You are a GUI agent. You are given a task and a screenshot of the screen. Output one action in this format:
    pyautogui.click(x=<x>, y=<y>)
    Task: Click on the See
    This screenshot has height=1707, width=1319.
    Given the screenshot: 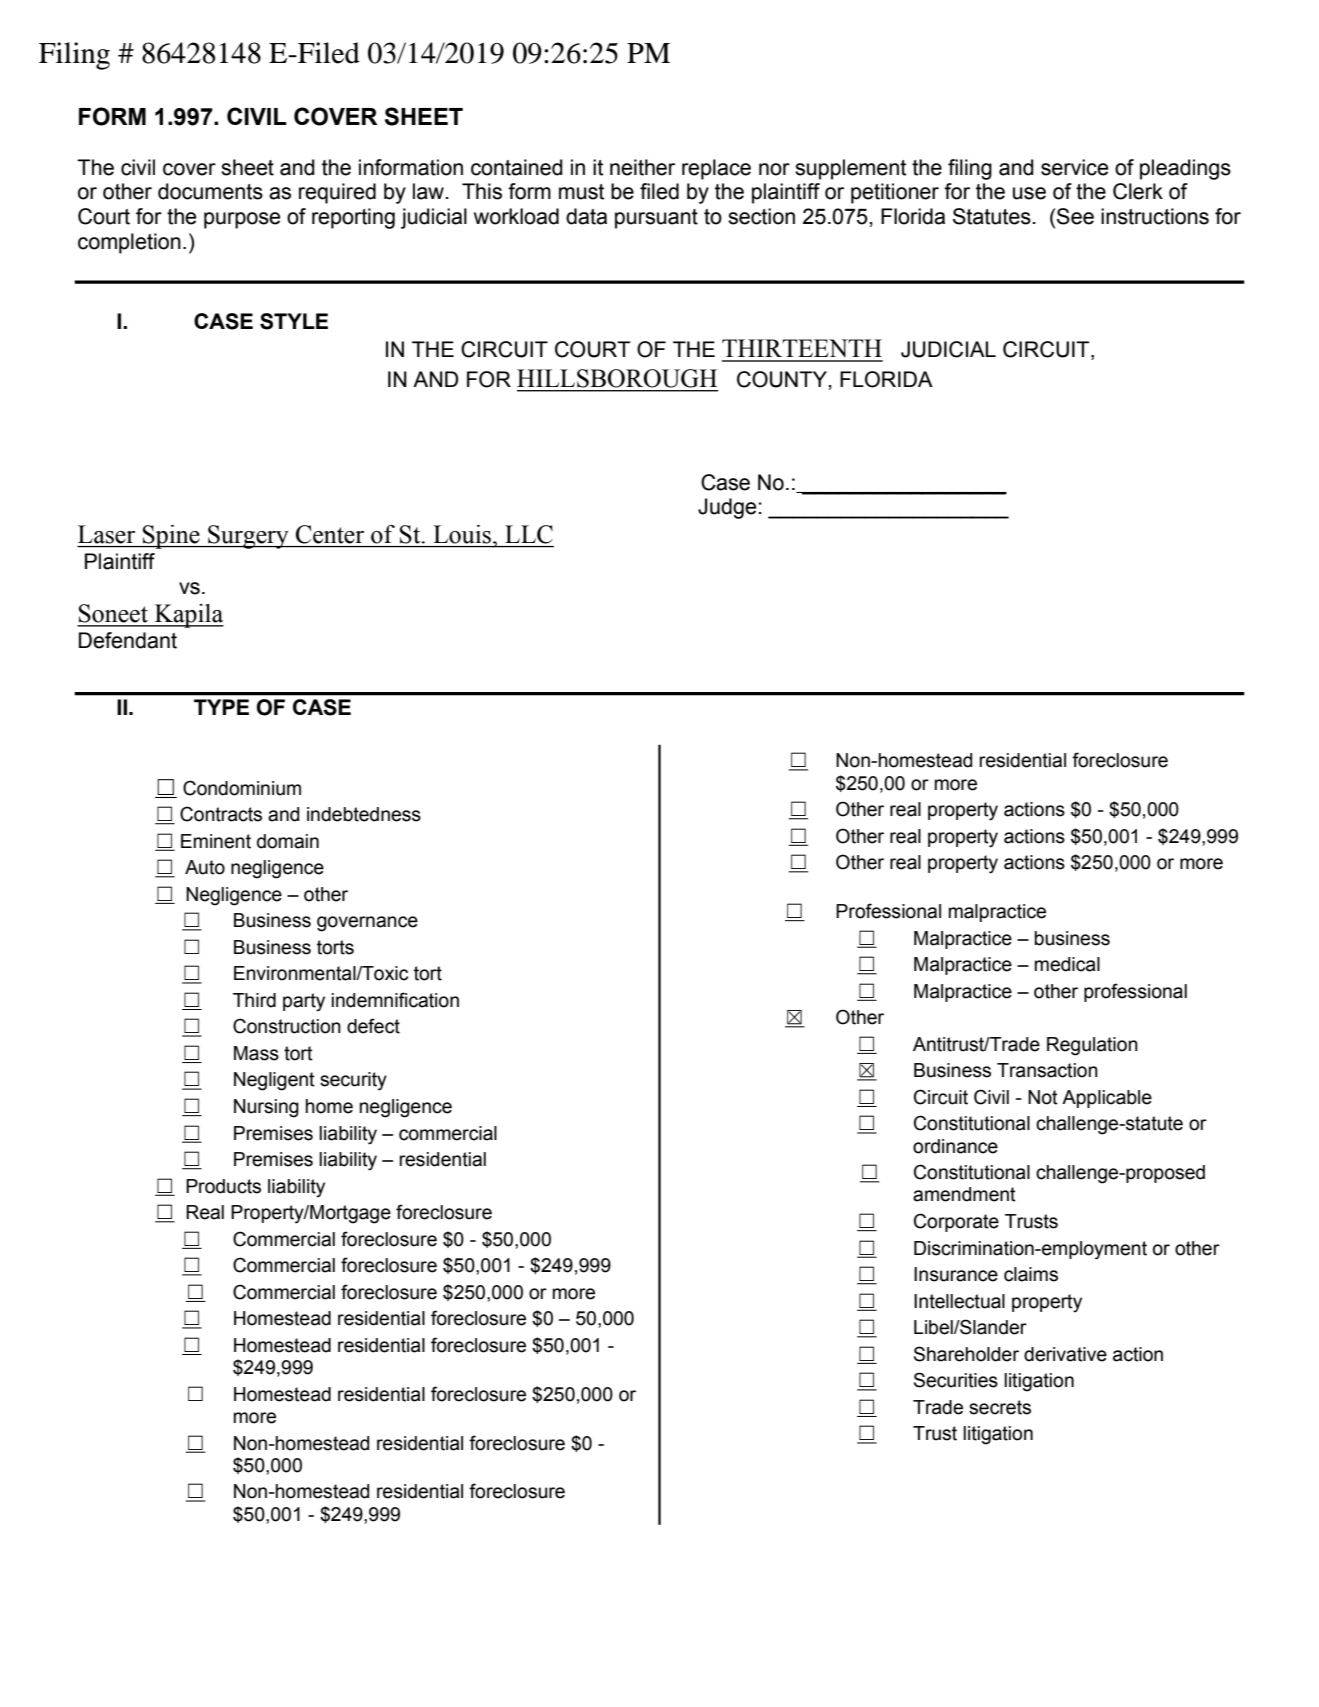 What is the action you would take?
    pyautogui.click(x=1075, y=216)
